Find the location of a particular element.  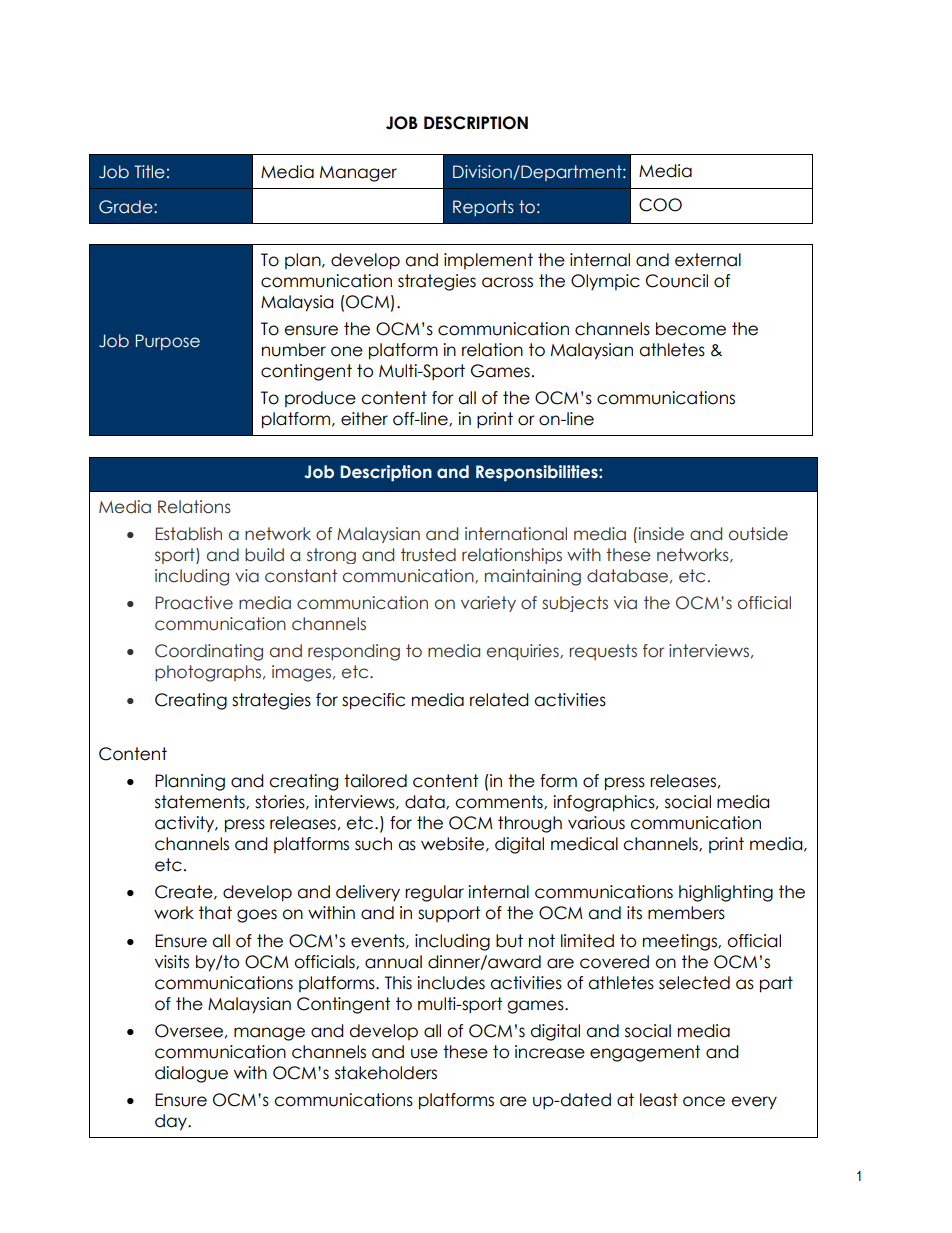

requests is located at coordinates (603, 652).
